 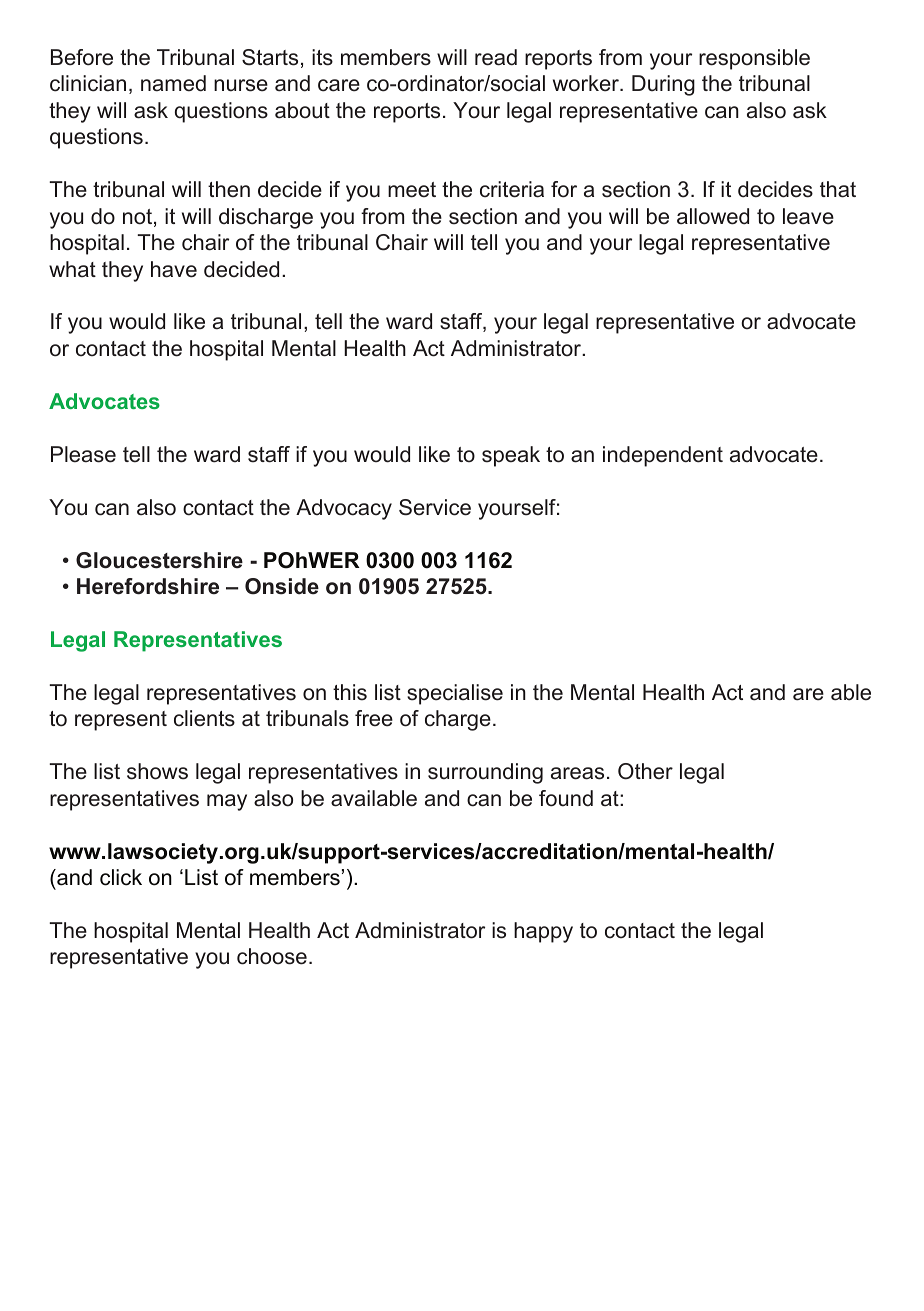 I want to click on named, so click(x=173, y=83).
